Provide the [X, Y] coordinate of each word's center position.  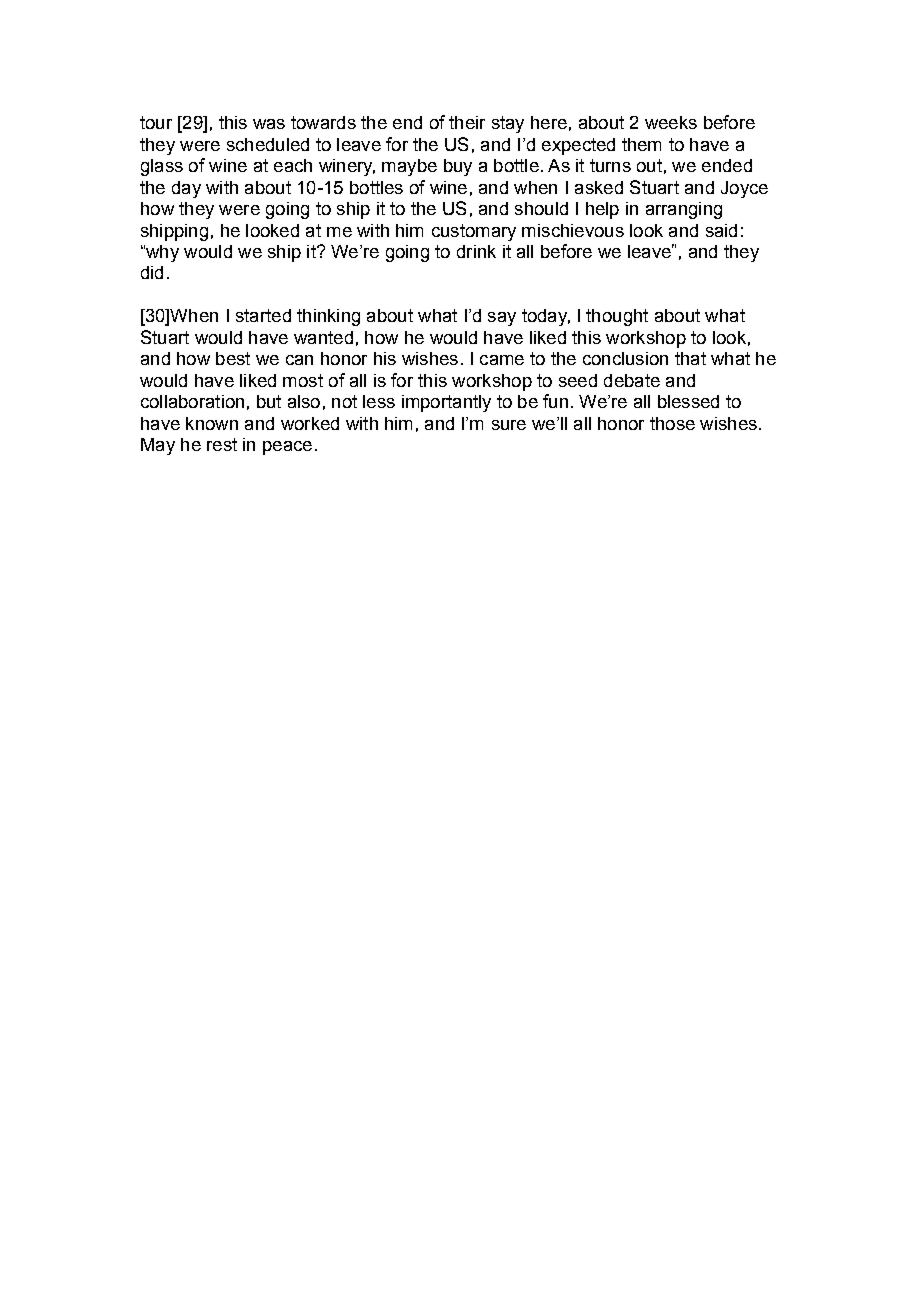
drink [476, 251]
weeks [671, 122]
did [152, 272]
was [269, 124]
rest [222, 444]
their [467, 122]
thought [617, 317]
